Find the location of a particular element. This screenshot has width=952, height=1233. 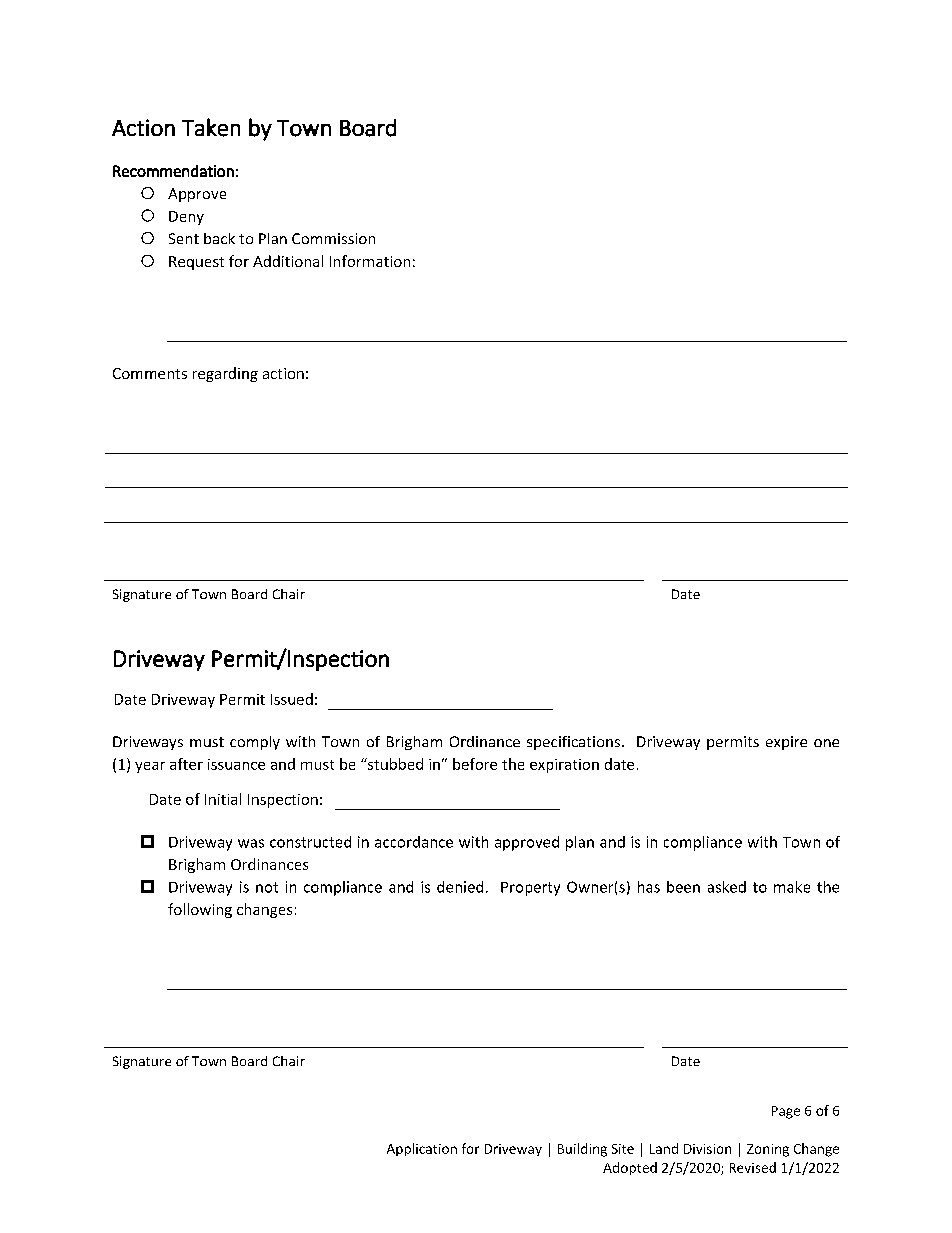

specifications is located at coordinates (575, 743).
